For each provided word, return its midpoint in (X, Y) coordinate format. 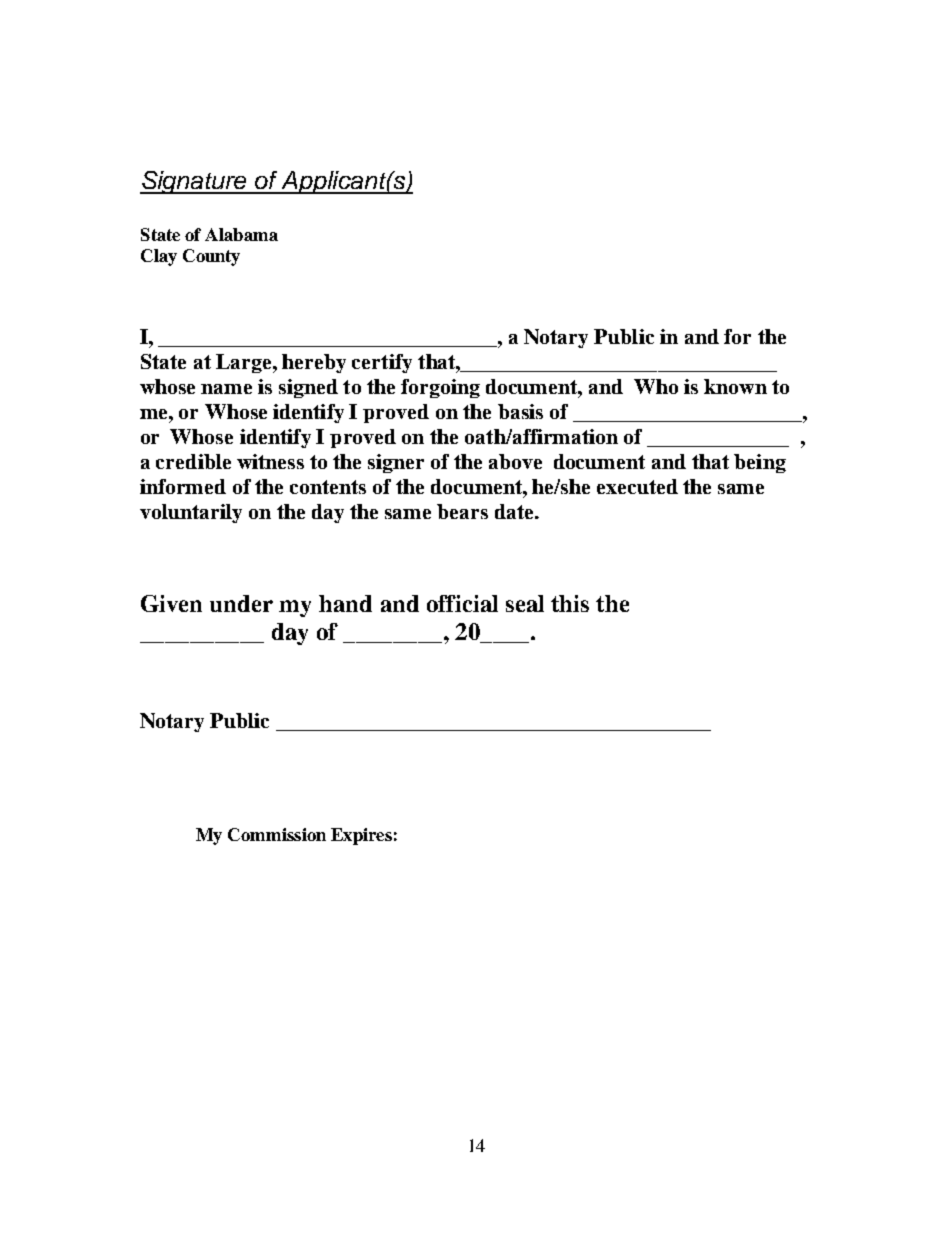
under (241, 603)
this (570, 603)
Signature (195, 182)
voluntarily (191, 513)
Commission (277, 834)
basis (520, 411)
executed (637, 486)
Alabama (241, 234)
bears (462, 511)
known (735, 386)
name (226, 389)
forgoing (440, 388)
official (462, 603)
